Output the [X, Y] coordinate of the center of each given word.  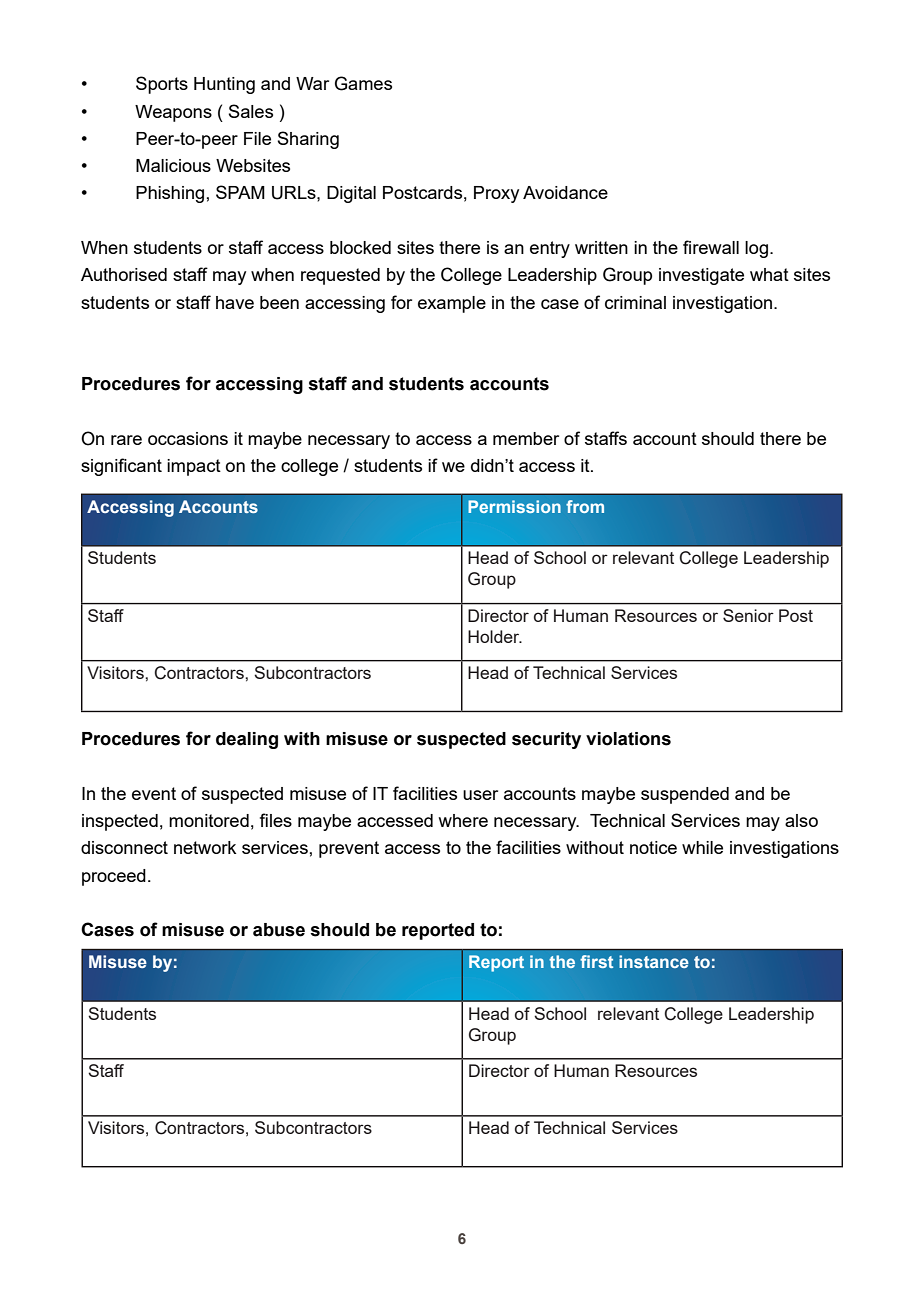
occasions [188, 438]
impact [194, 467]
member [526, 438]
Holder [495, 636]
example [452, 304]
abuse [279, 930]
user [480, 795]
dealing [247, 740]
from [585, 506]
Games [363, 83]
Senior [748, 615]
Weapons [173, 113]
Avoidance [565, 192]
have [235, 302]
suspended [685, 795]
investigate [701, 276]
